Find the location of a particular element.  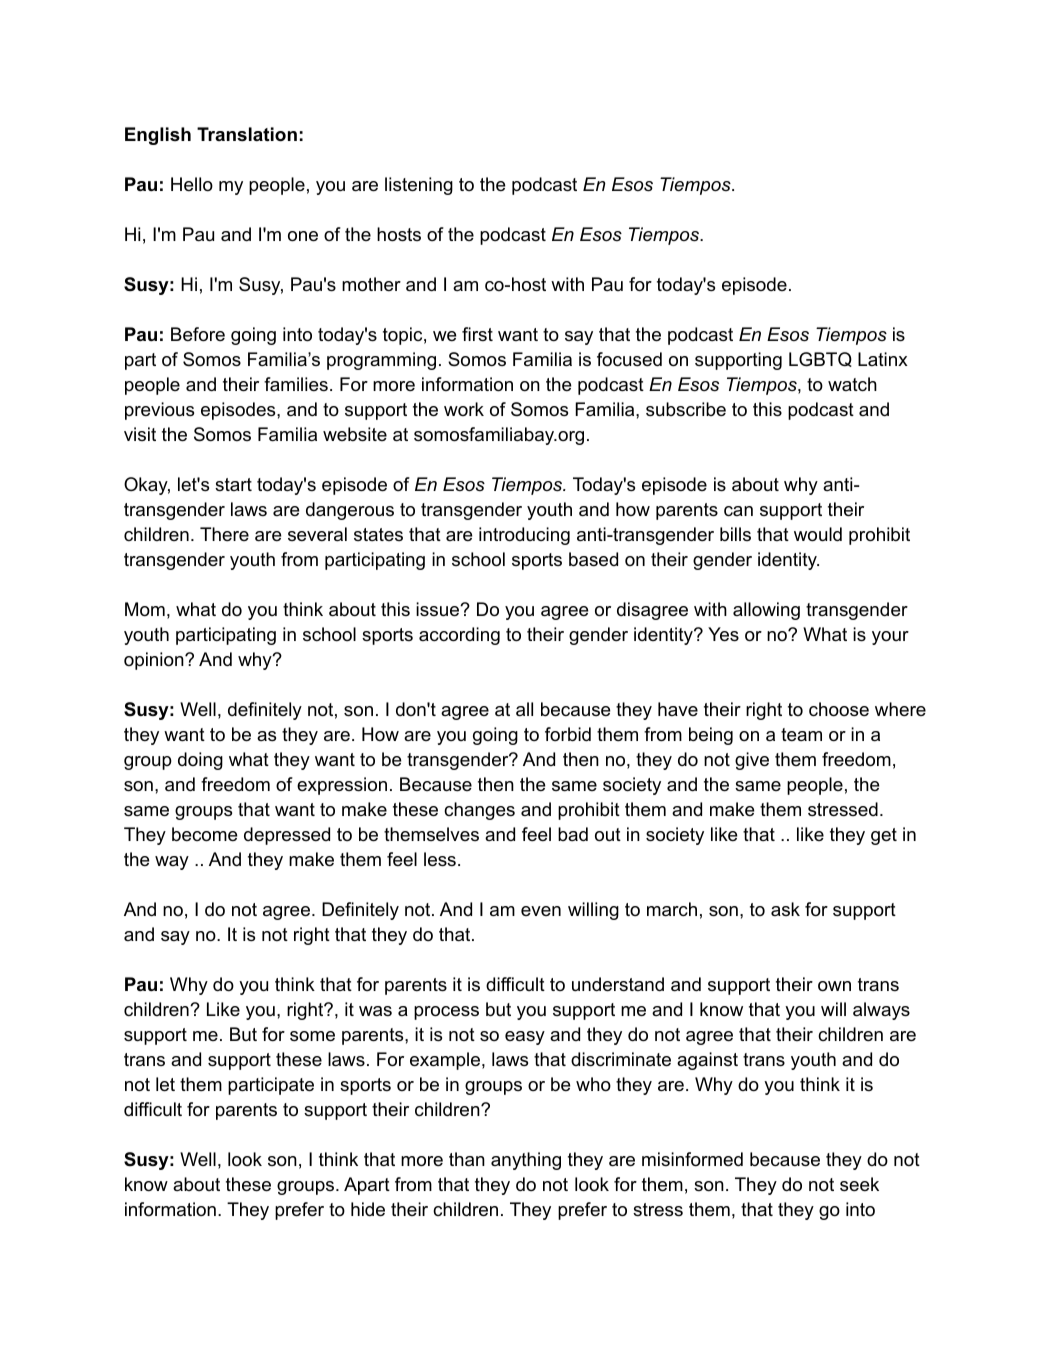

LGBTQ is located at coordinates (820, 359).
